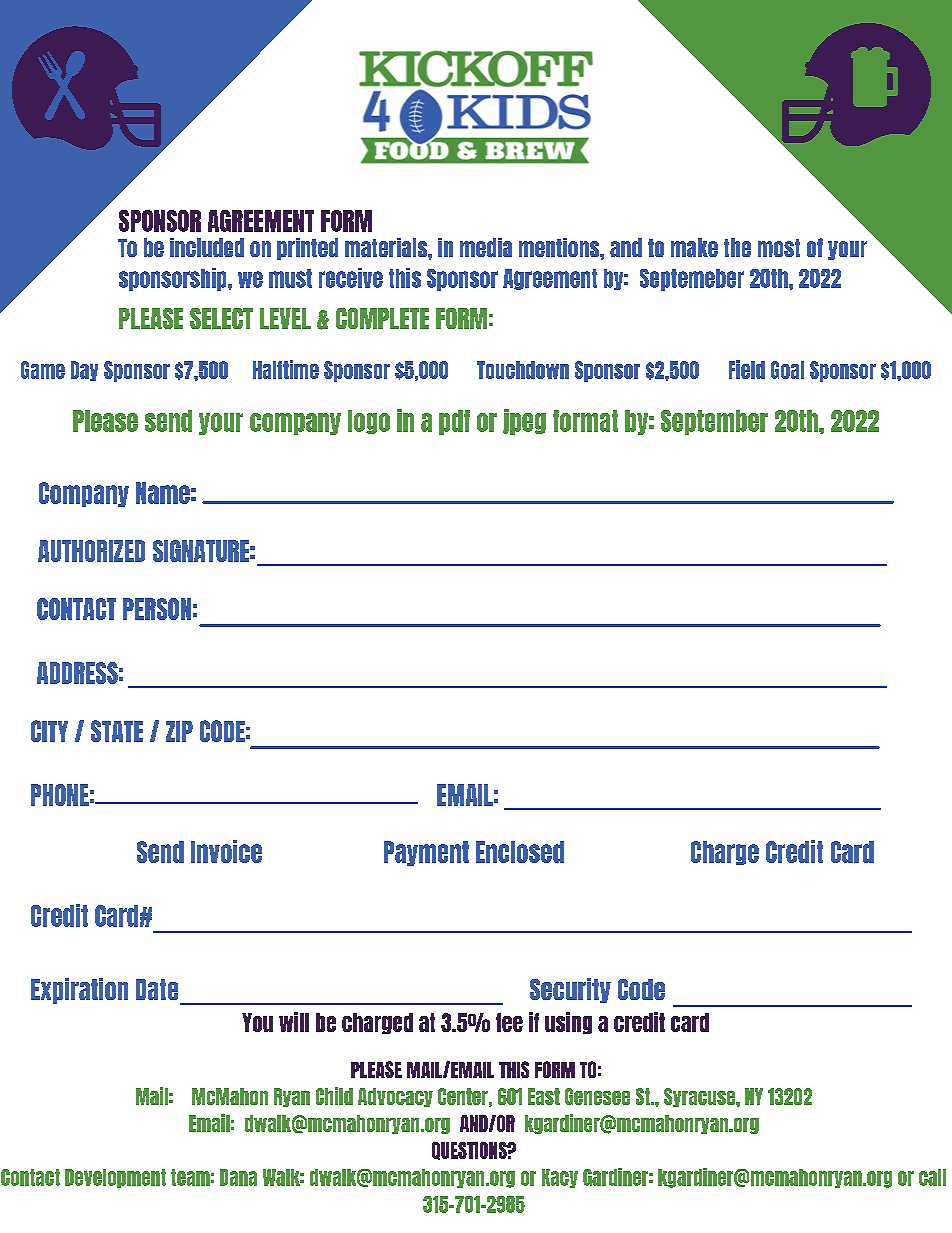  What do you see at coordinates (207, 247) in the document?
I see `included` at bounding box center [207, 247].
